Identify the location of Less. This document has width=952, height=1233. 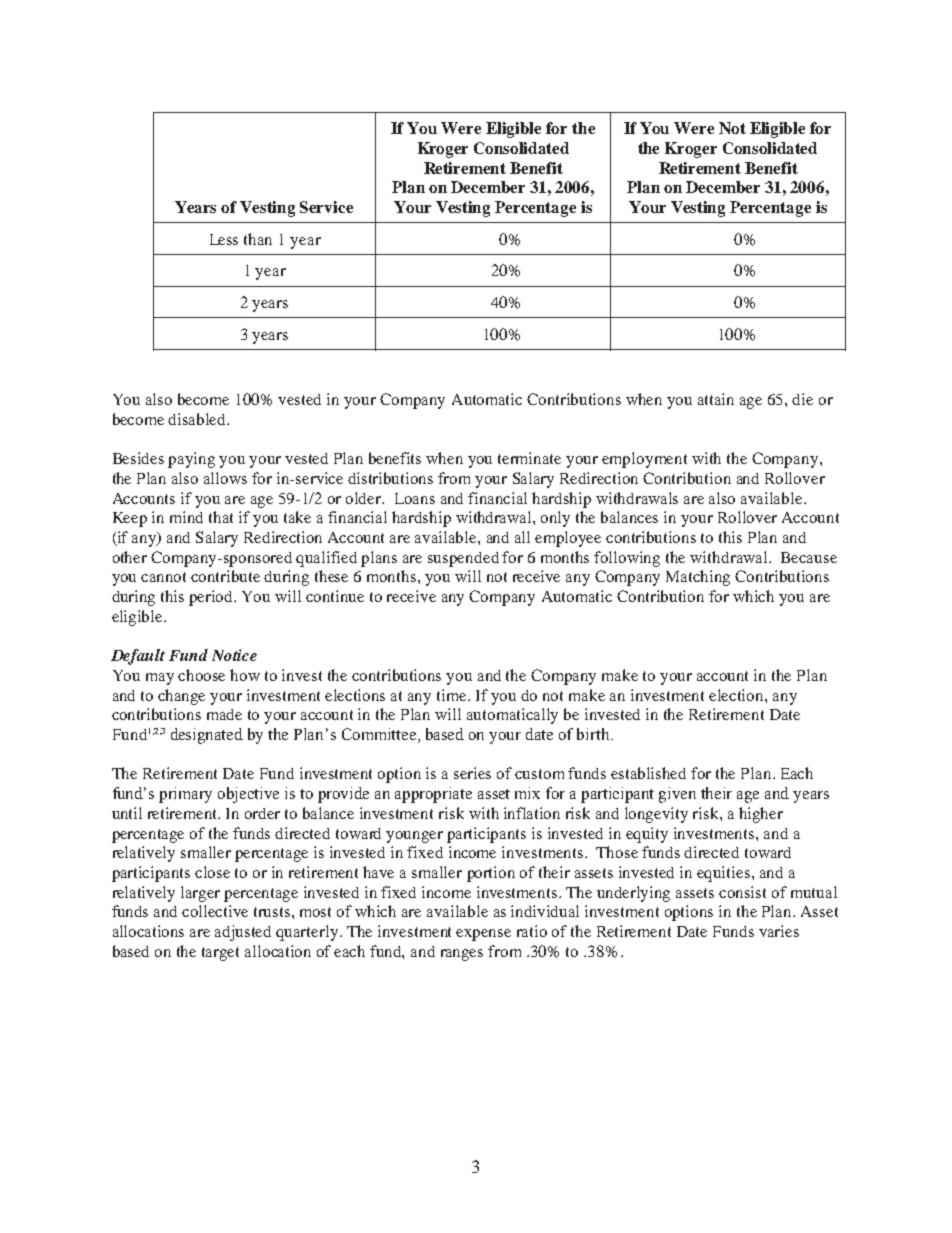
(224, 239).
